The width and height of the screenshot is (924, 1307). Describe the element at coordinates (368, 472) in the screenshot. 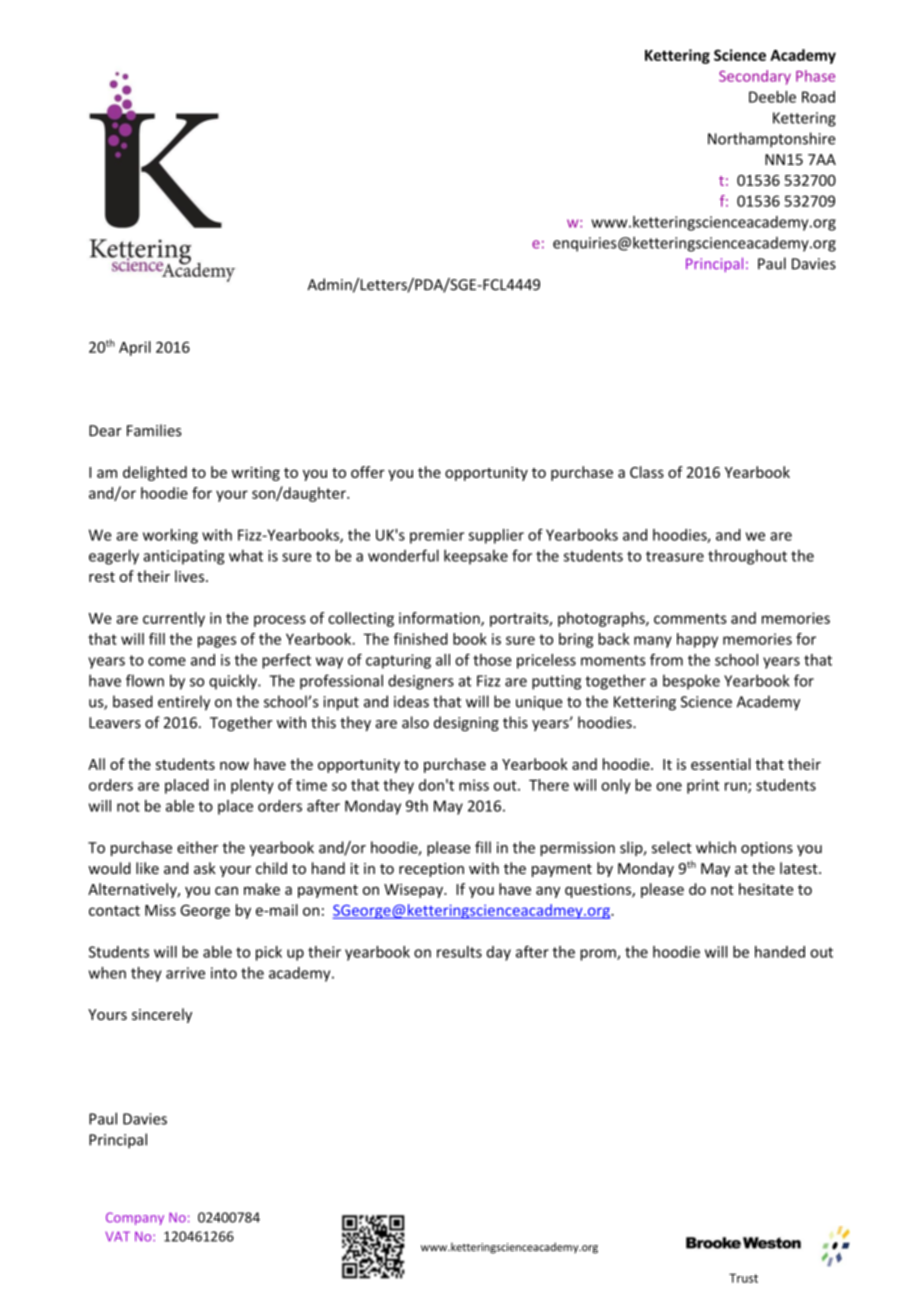

I see `offer` at that location.
